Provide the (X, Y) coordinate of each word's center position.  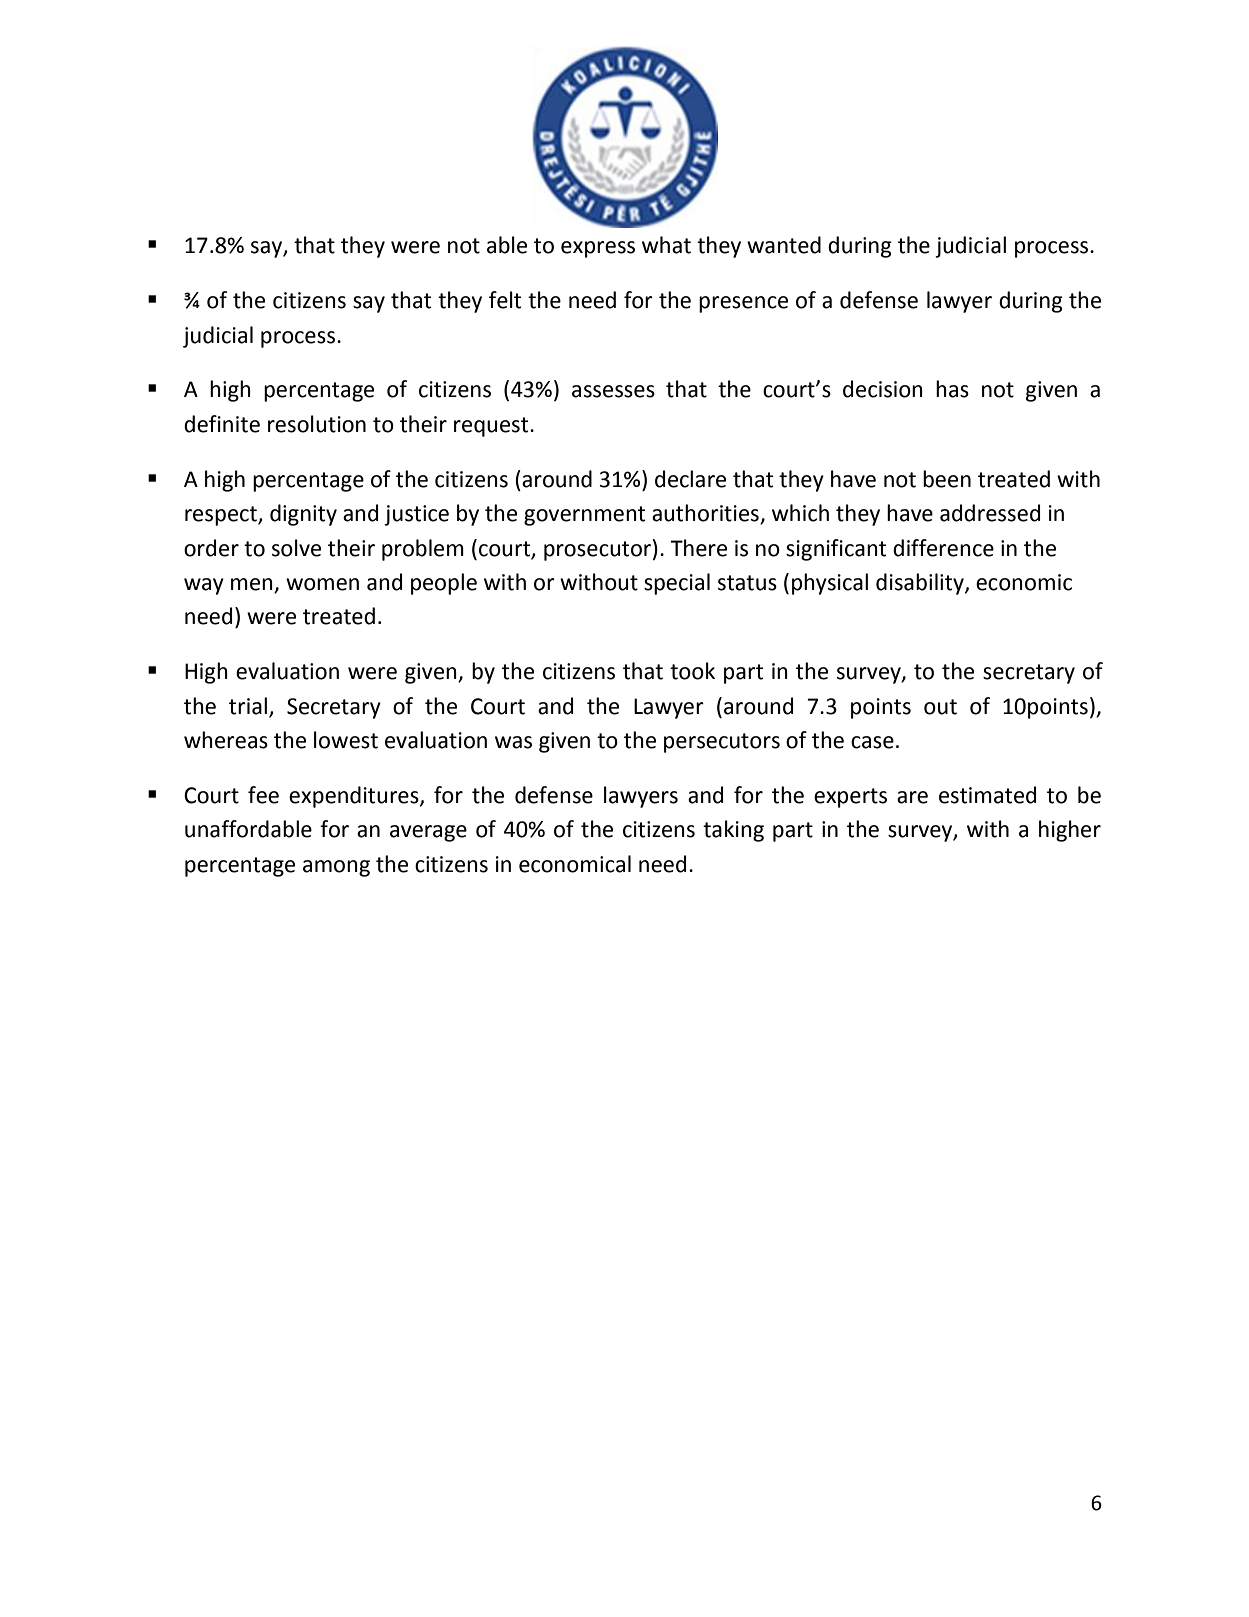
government (584, 516)
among (336, 868)
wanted (784, 245)
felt (505, 300)
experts (850, 798)
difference (943, 548)
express (598, 249)
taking (733, 831)
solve (296, 548)
